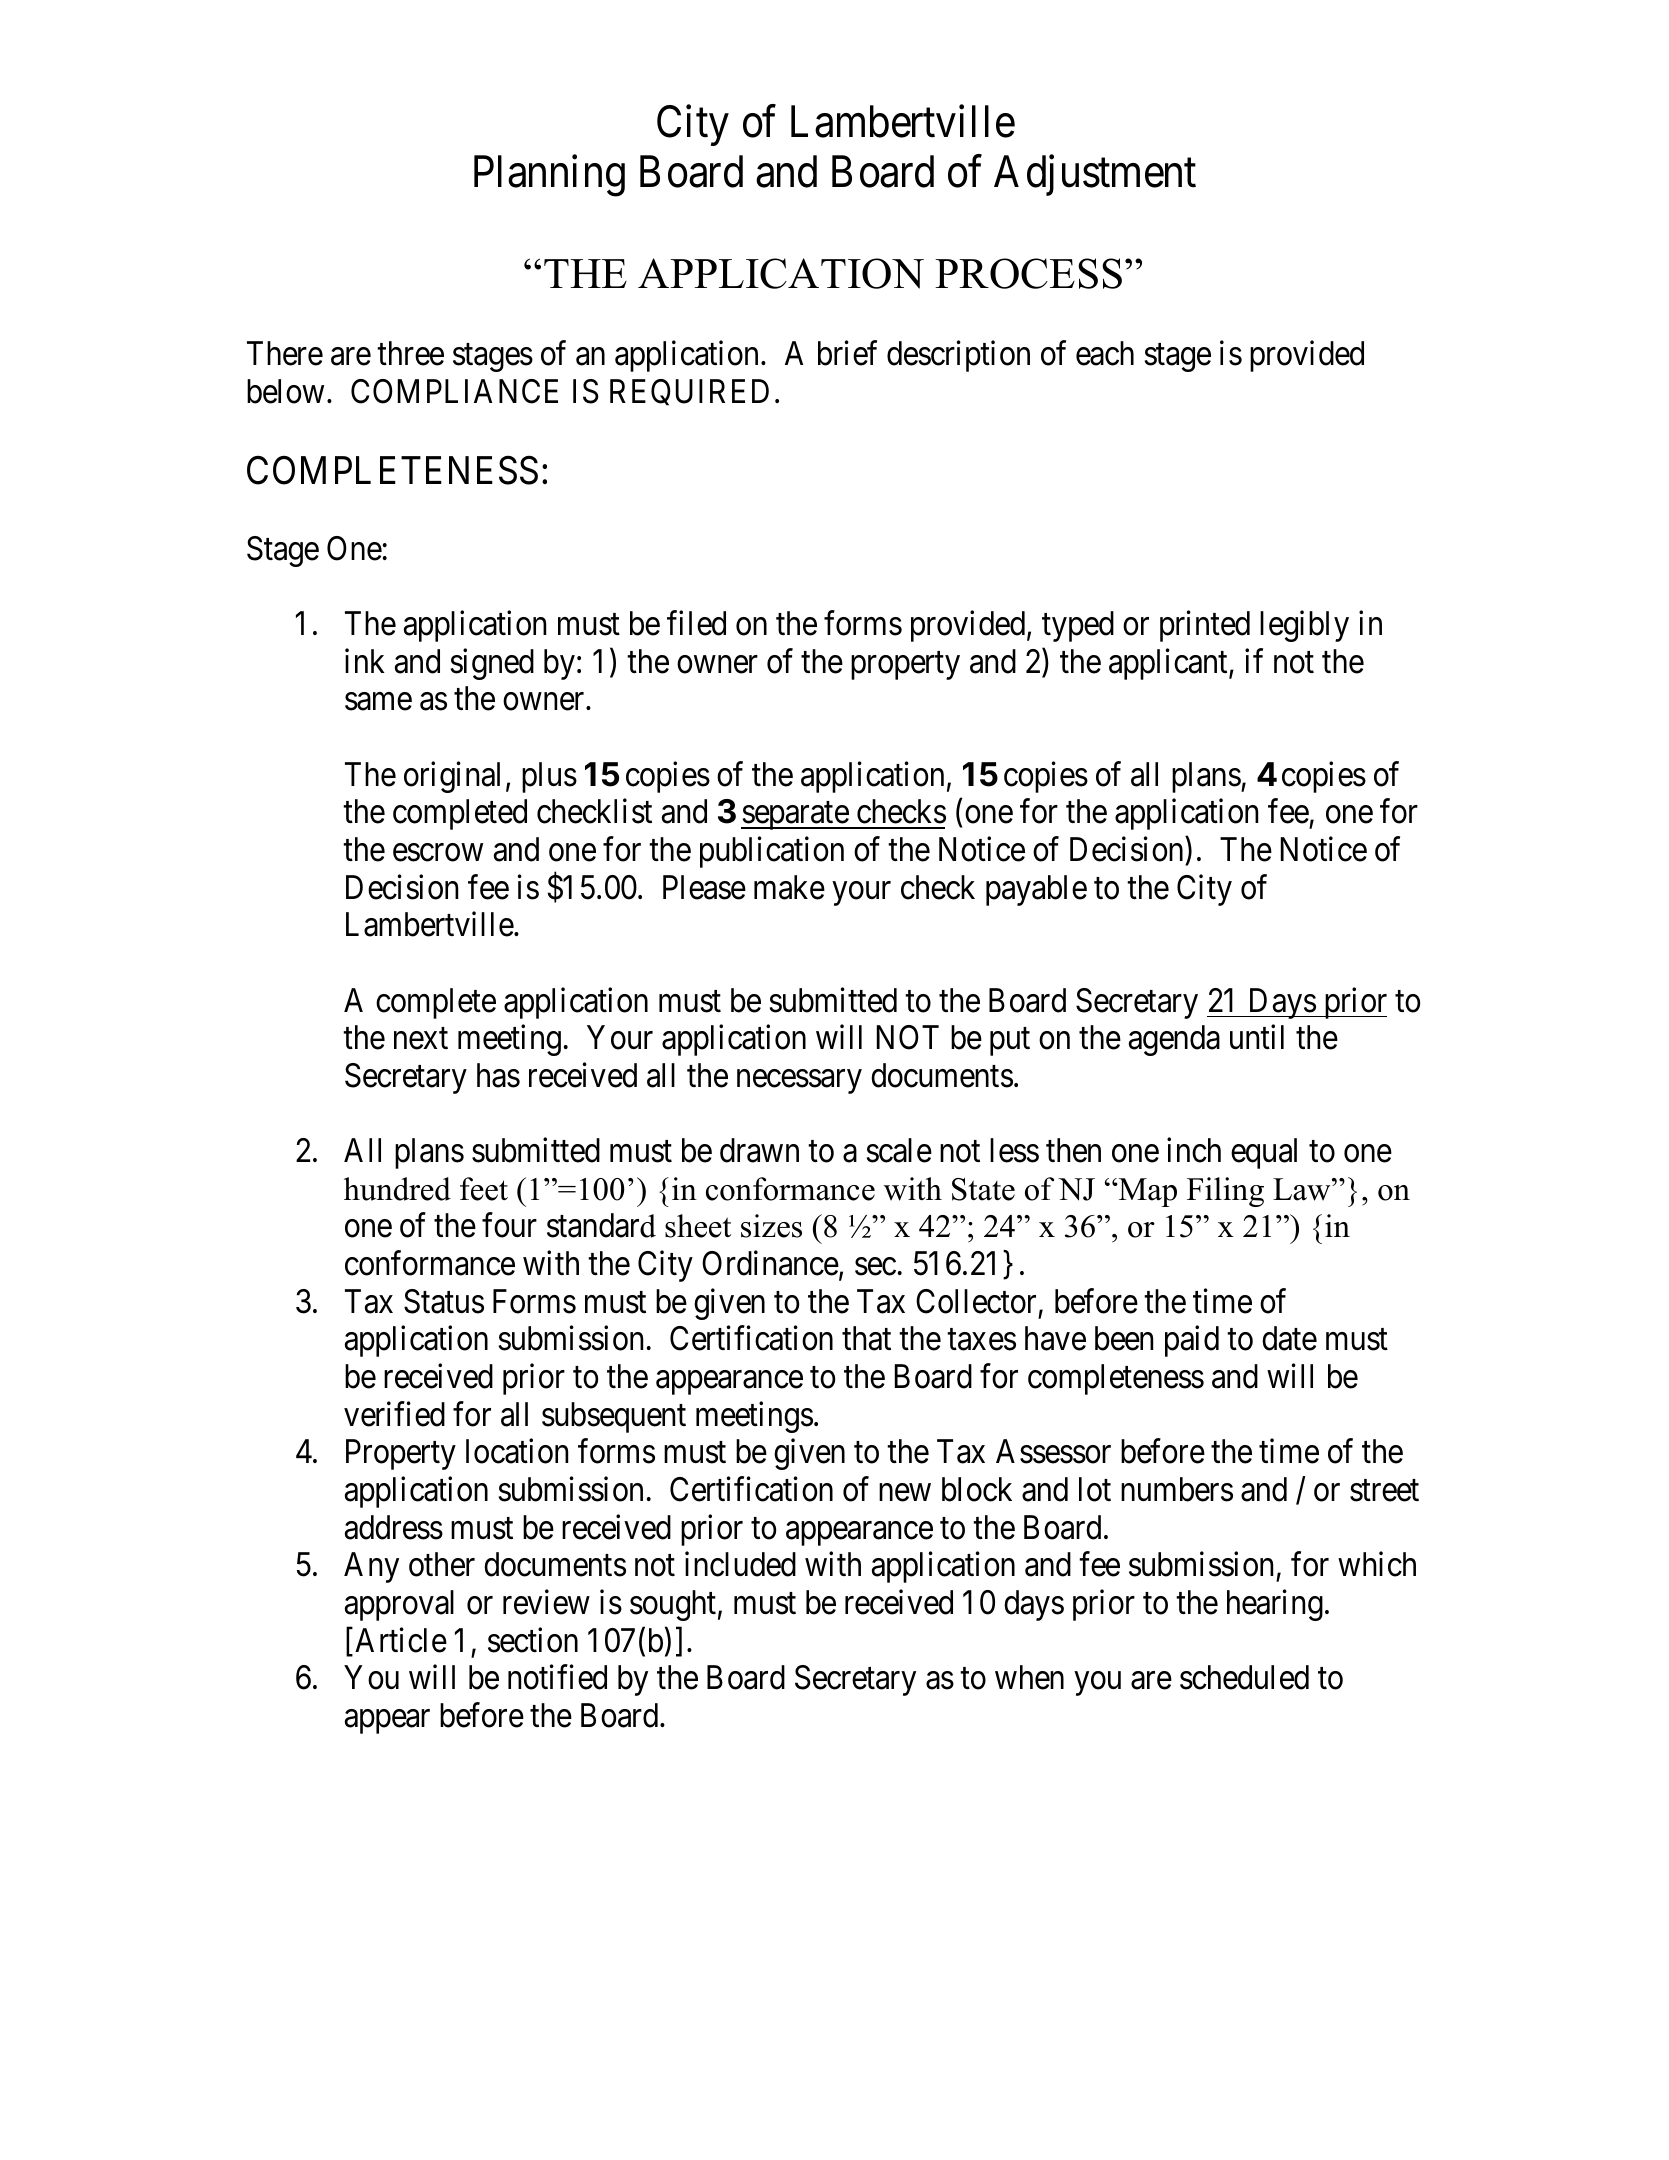 The height and width of the screenshot is (2160, 1669). Describe the element at coordinates (770, 1263) in the screenshot. I see `Ordinance` at that location.
